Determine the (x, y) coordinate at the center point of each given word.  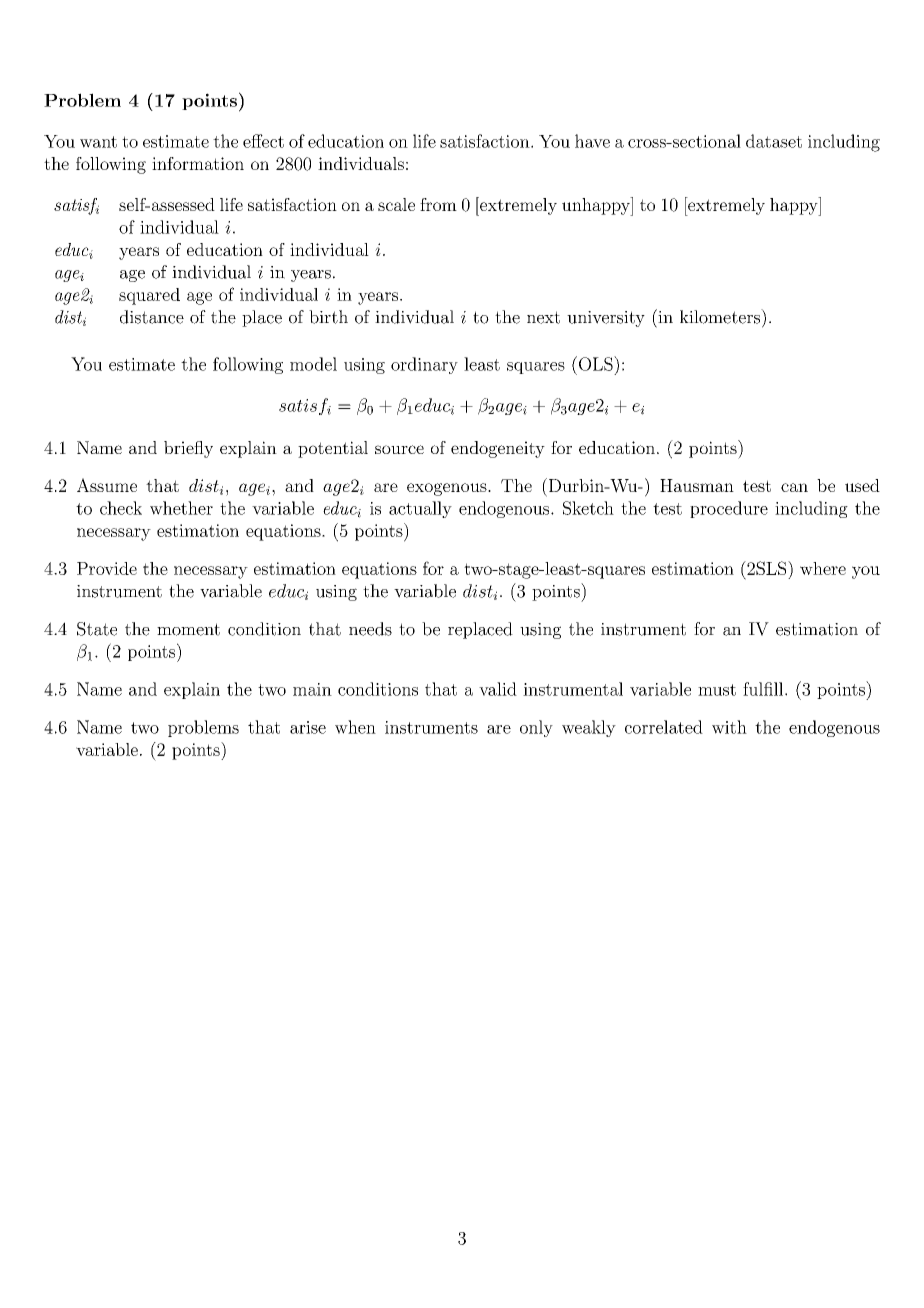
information (198, 163)
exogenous (448, 489)
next (543, 317)
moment (188, 629)
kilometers (721, 316)
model (313, 364)
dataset (774, 141)
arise (308, 727)
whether (181, 508)
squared (149, 296)
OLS (595, 363)
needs (370, 629)
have (592, 141)
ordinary (424, 365)
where (823, 568)
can (794, 487)
